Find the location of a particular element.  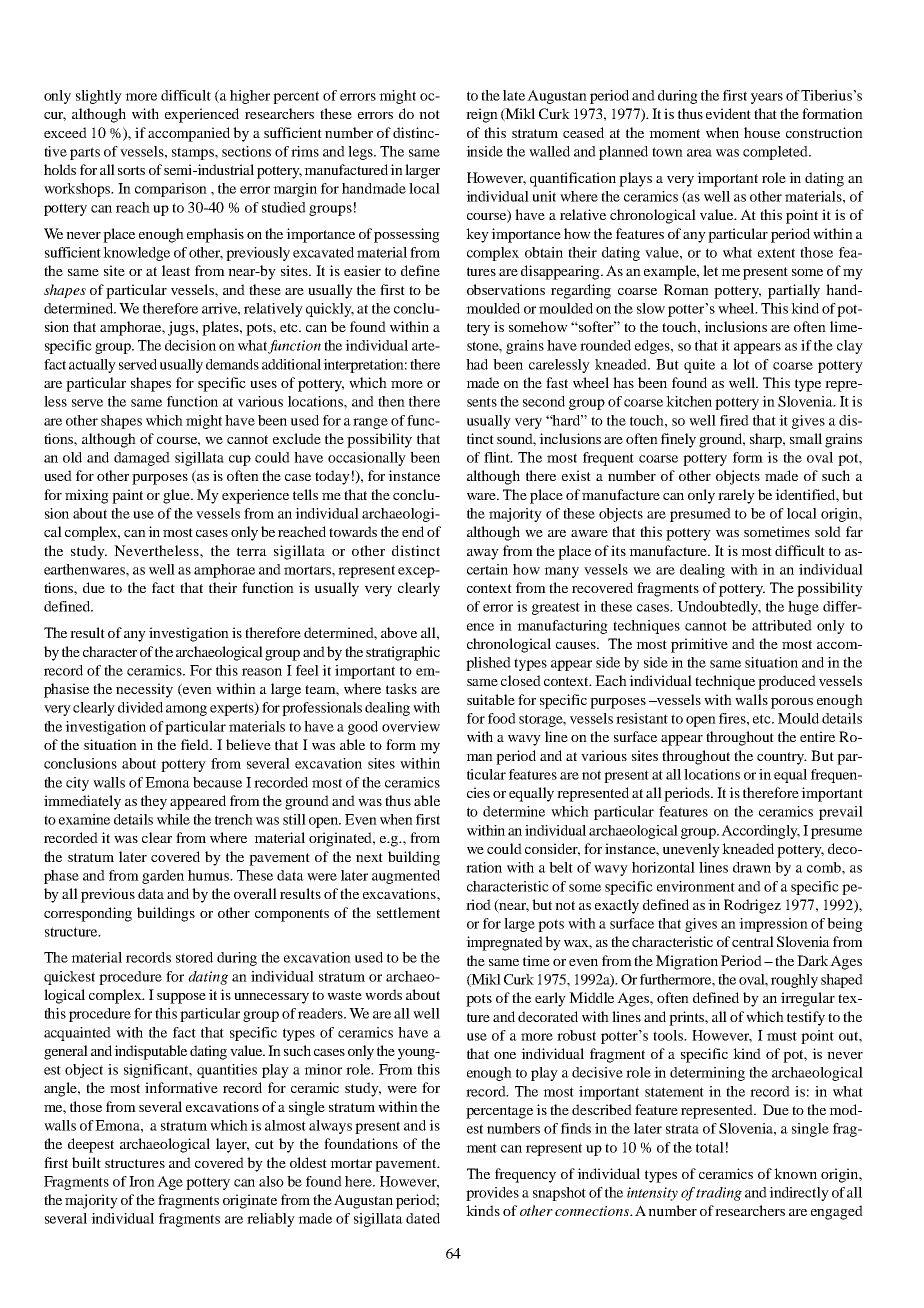

sorts is located at coordinates (131, 170).
